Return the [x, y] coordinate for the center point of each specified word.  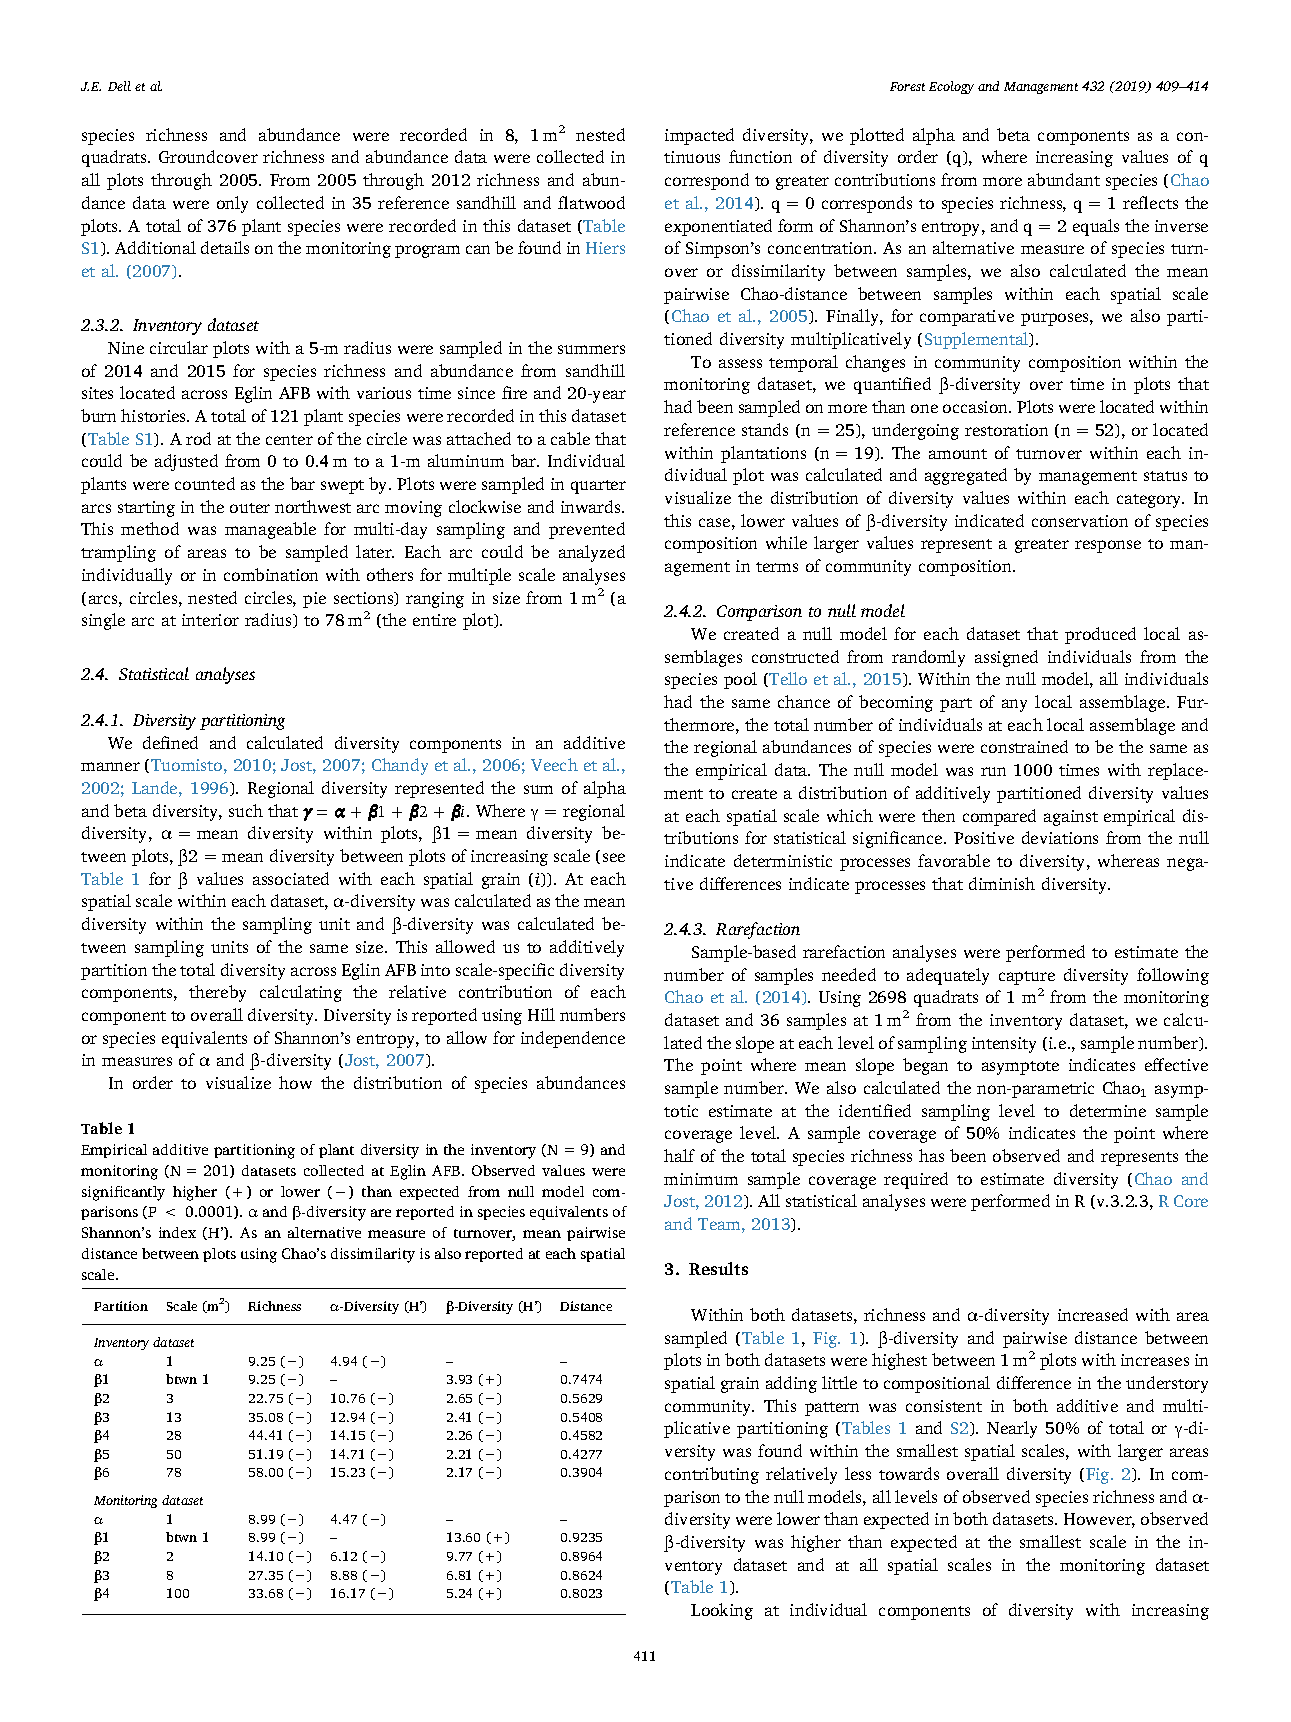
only [232, 204]
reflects [1150, 202]
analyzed [592, 553]
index [177, 1232]
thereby [217, 993]
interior [210, 620]
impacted [699, 136]
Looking [722, 1611]
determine [1108, 1110]
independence [573, 1039]
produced [1100, 635]
